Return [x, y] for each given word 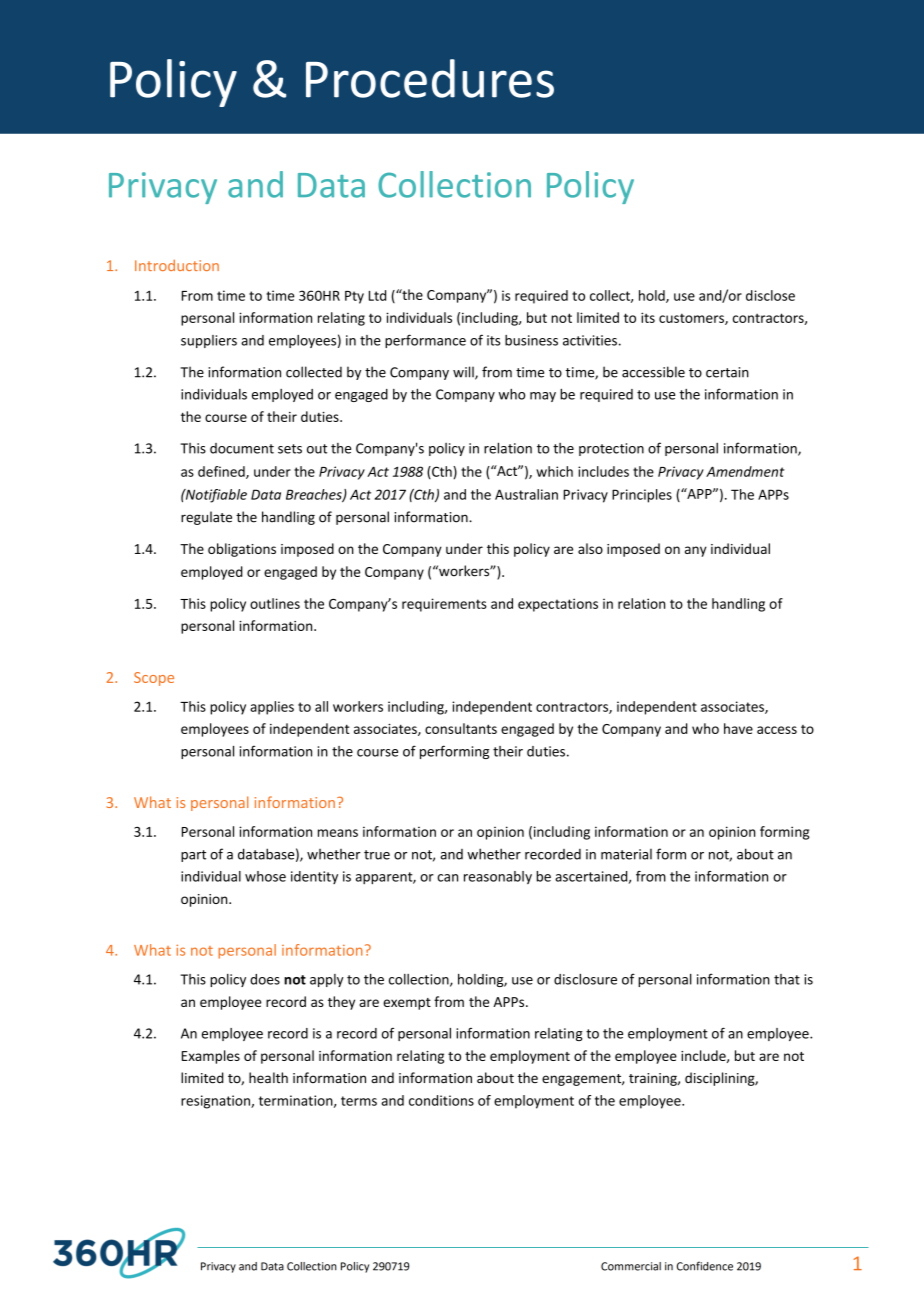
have [738, 728]
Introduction [177, 265]
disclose [770, 295]
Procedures [430, 78]
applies [272, 708]
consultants [461, 728]
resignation [216, 1102]
